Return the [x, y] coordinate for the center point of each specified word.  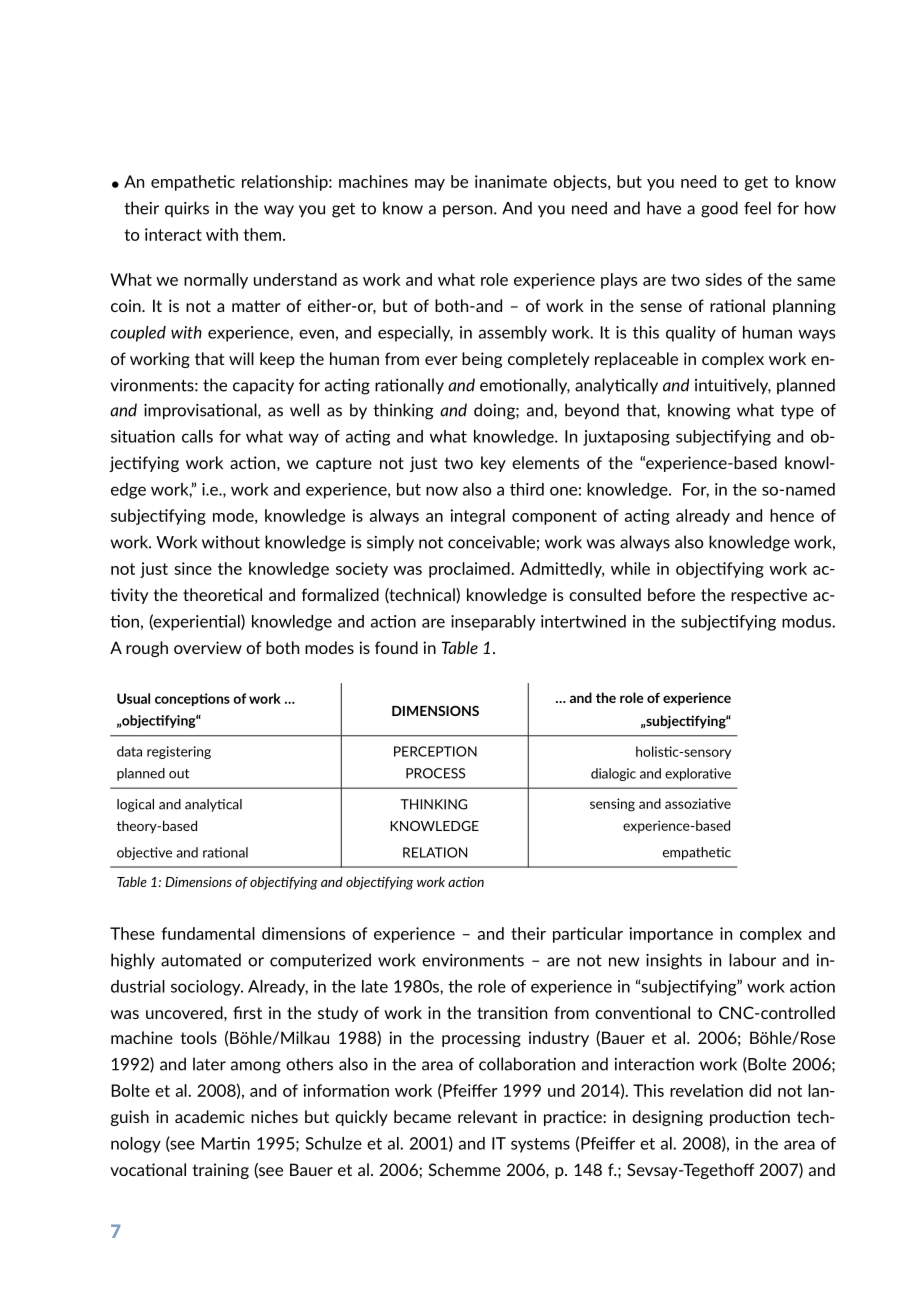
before [671, 594]
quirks [187, 209]
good [719, 209]
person [469, 211]
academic [210, 1116]
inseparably [493, 623]
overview [208, 647]
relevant [487, 1116]
